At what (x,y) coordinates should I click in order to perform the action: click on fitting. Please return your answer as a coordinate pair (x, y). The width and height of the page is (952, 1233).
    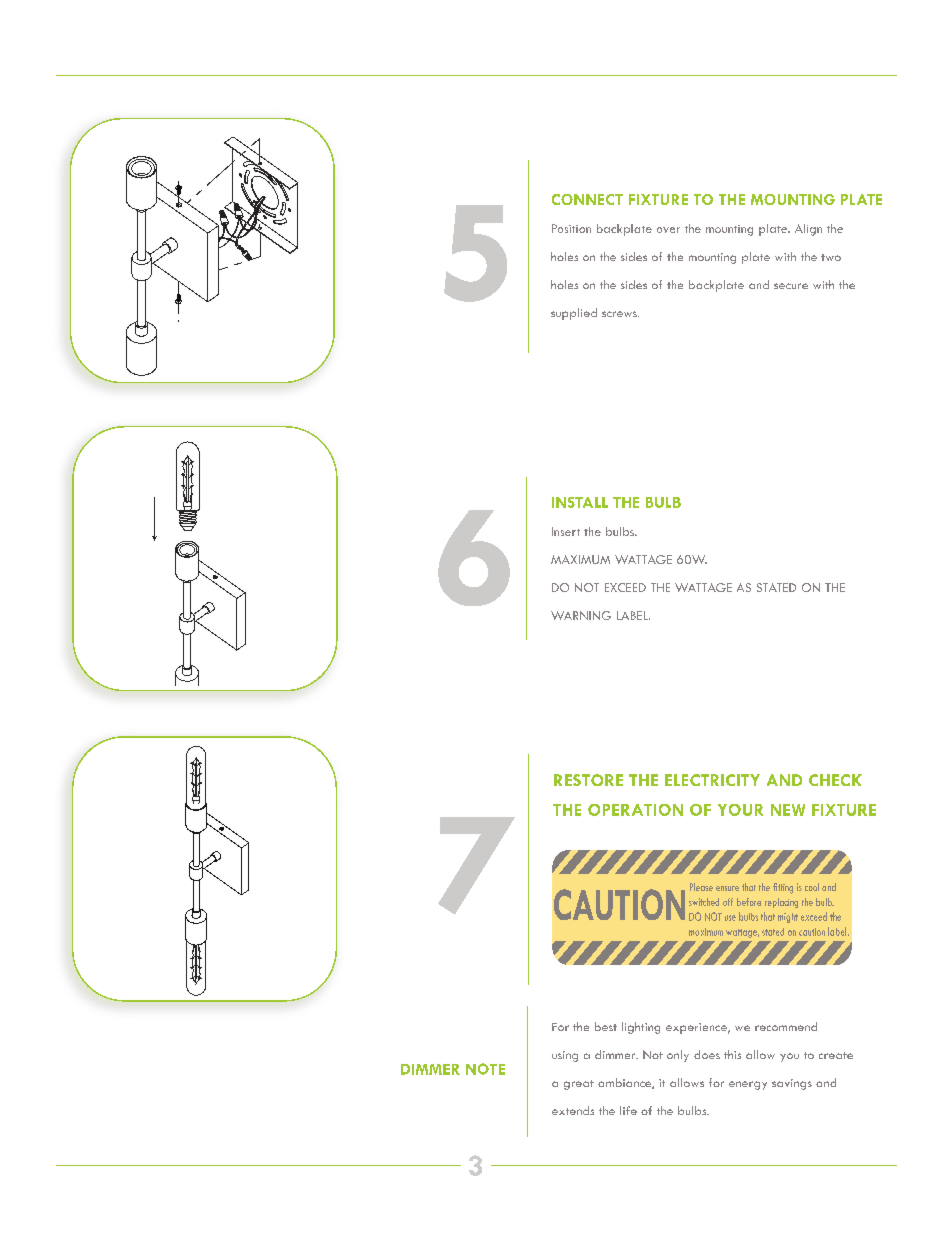
    Looking at the image, I should click on (783, 888).
